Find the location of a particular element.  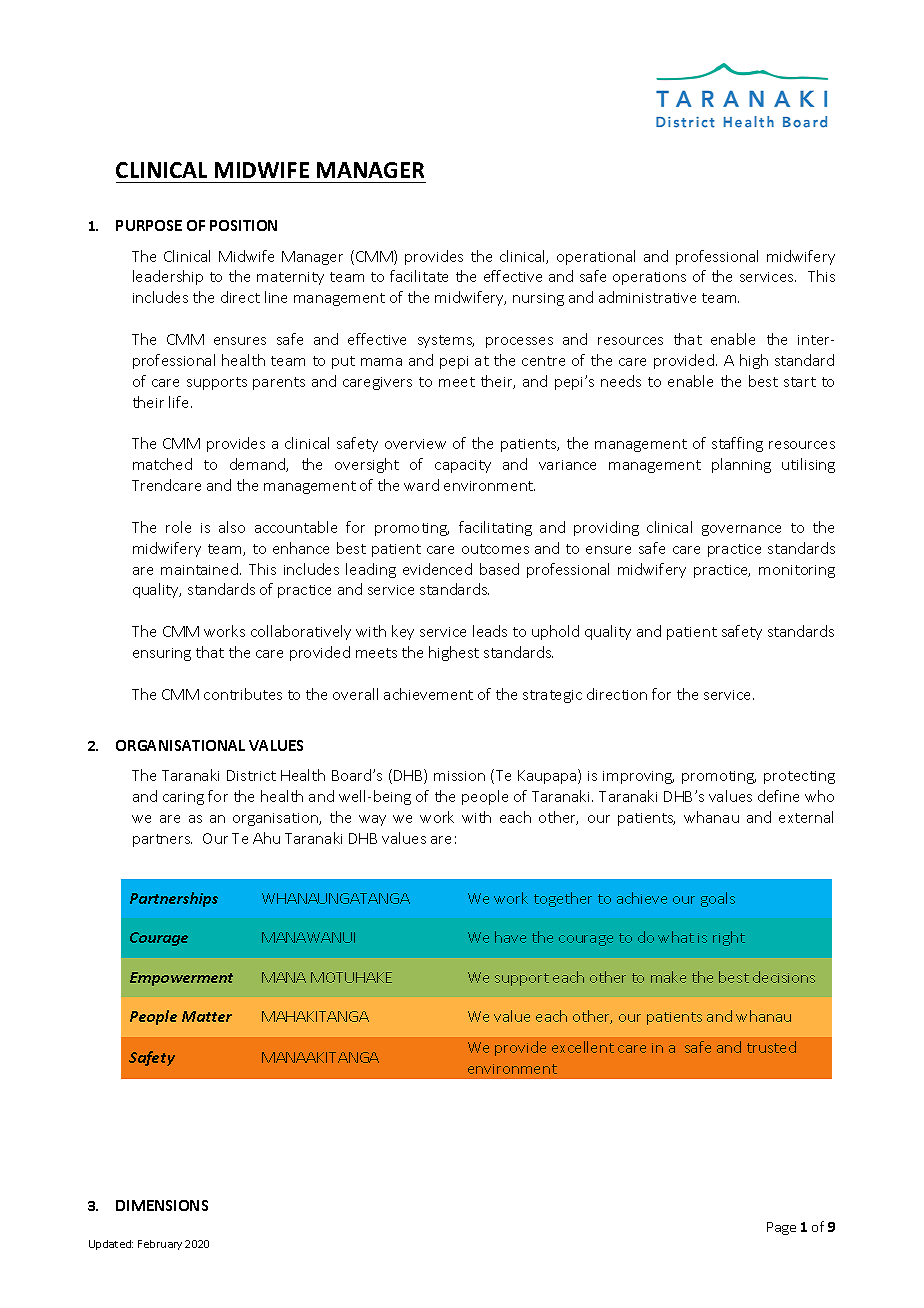

leadership is located at coordinates (168, 277).
